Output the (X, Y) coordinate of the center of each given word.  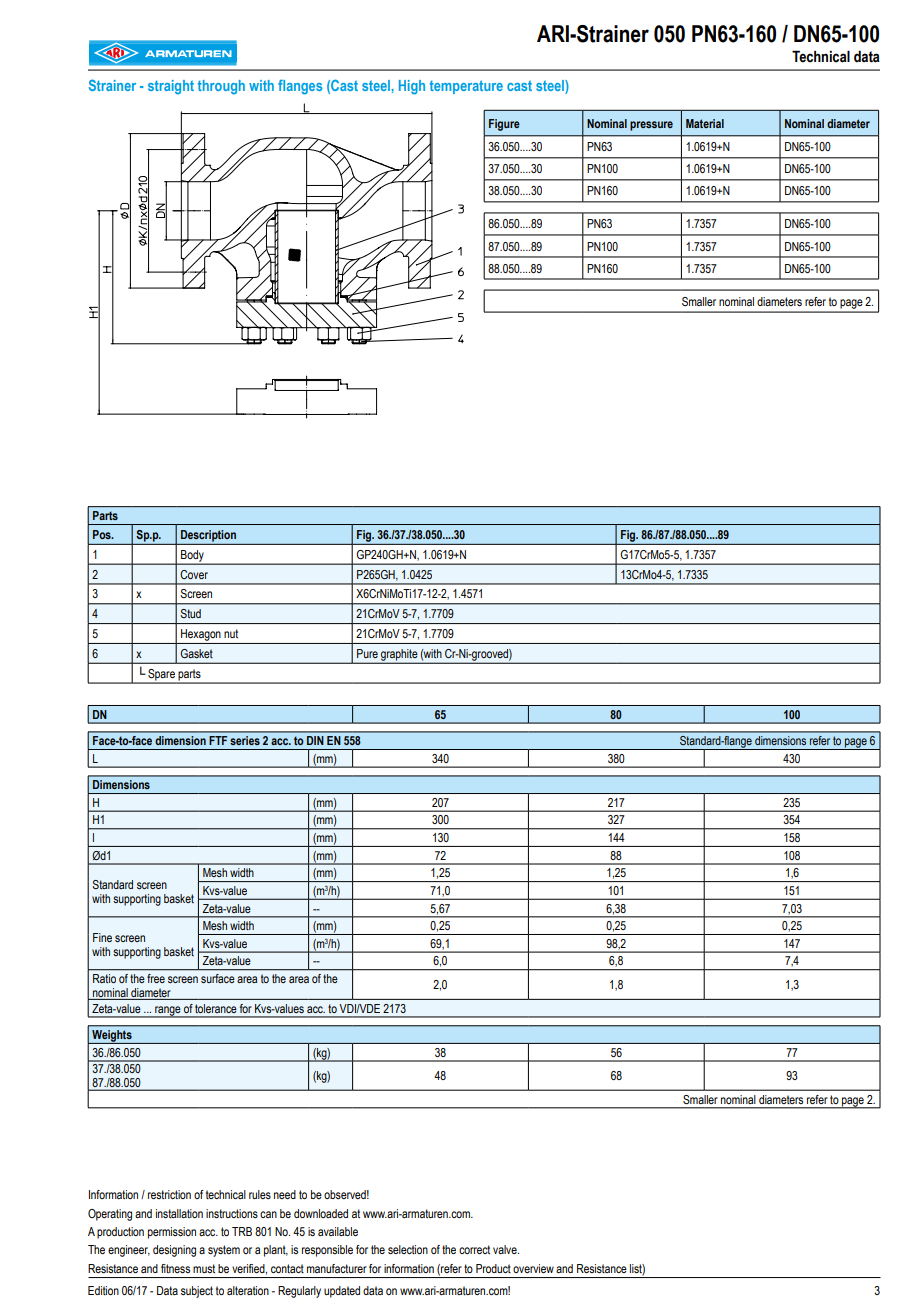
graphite (399, 656)
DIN (315, 740)
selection (408, 1249)
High (412, 87)
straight (171, 87)
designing (174, 1251)
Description (208, 536)
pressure (651, 126)
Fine (102, 937)
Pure (367, 653)
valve (506, 1249)
